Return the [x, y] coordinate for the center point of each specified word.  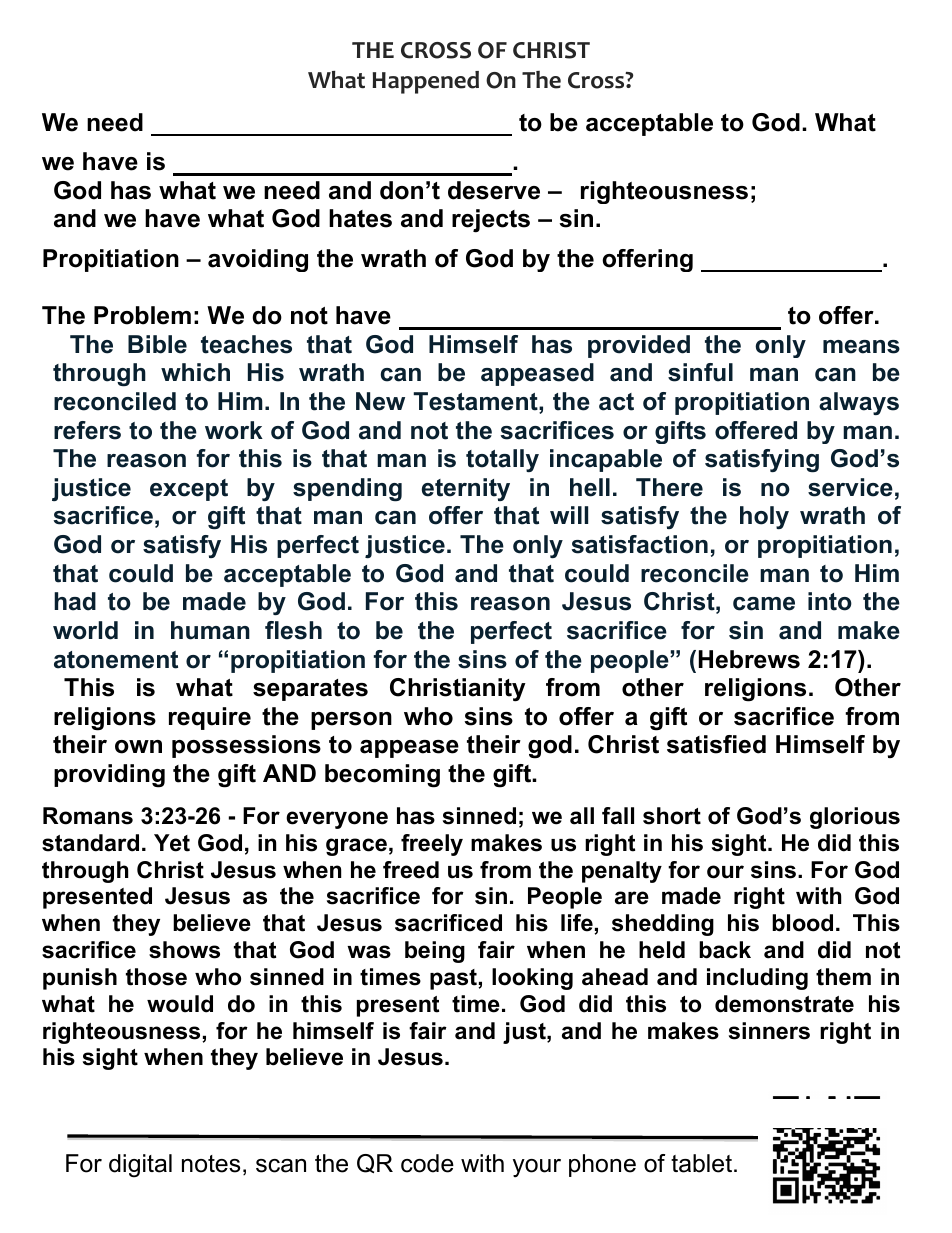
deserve [494, 190]
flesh [293, 630]
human [210, 630]
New [380, 401]
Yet [172, 843]
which [195, 372]
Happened [425, 82]
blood [802, 923]
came [764, 604]
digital [140, 1166]
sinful [700, 372]
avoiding [258, 260]
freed [411, 870]
